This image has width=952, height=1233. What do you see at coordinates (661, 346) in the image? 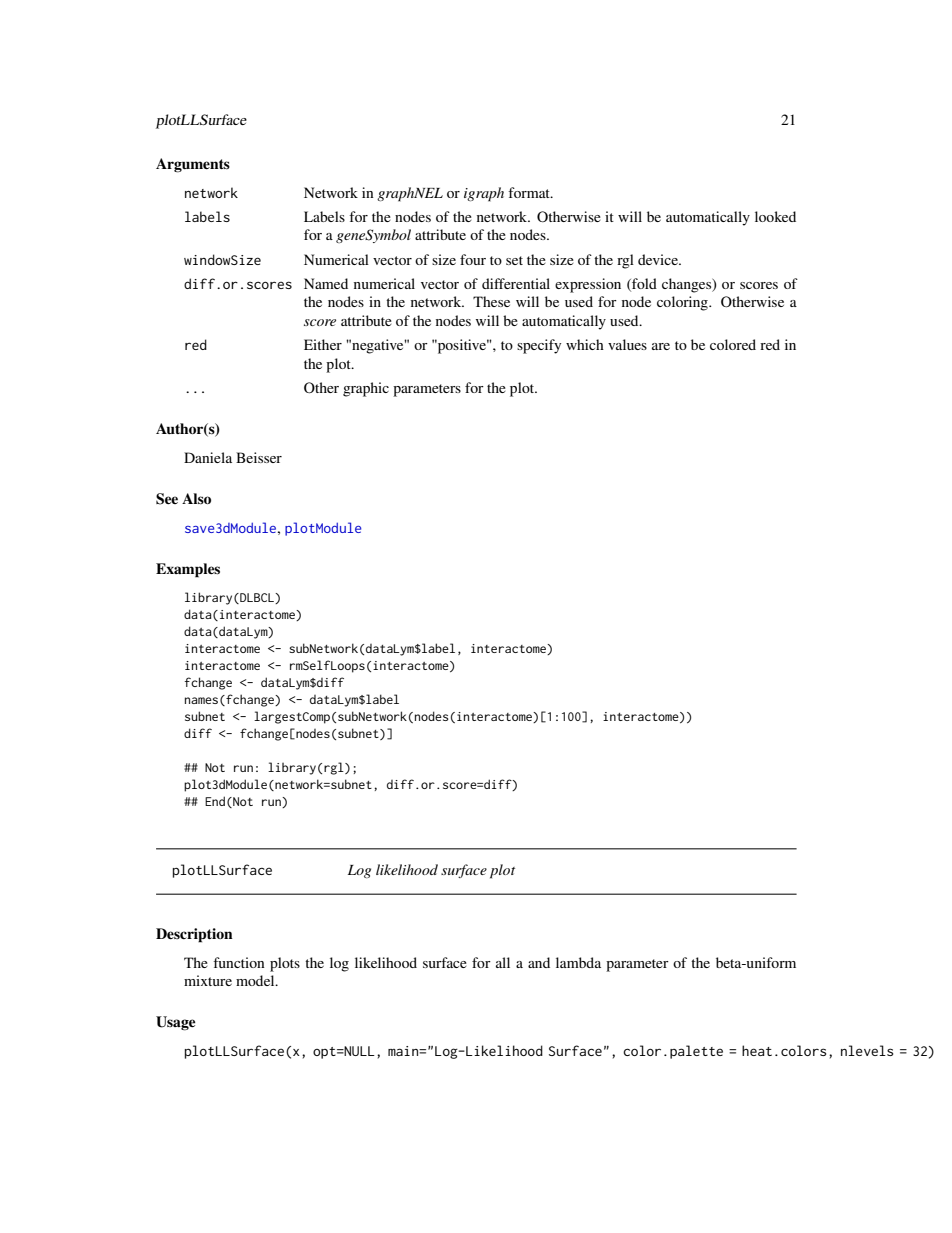
I see `are` at bounding box center [661, 346].
